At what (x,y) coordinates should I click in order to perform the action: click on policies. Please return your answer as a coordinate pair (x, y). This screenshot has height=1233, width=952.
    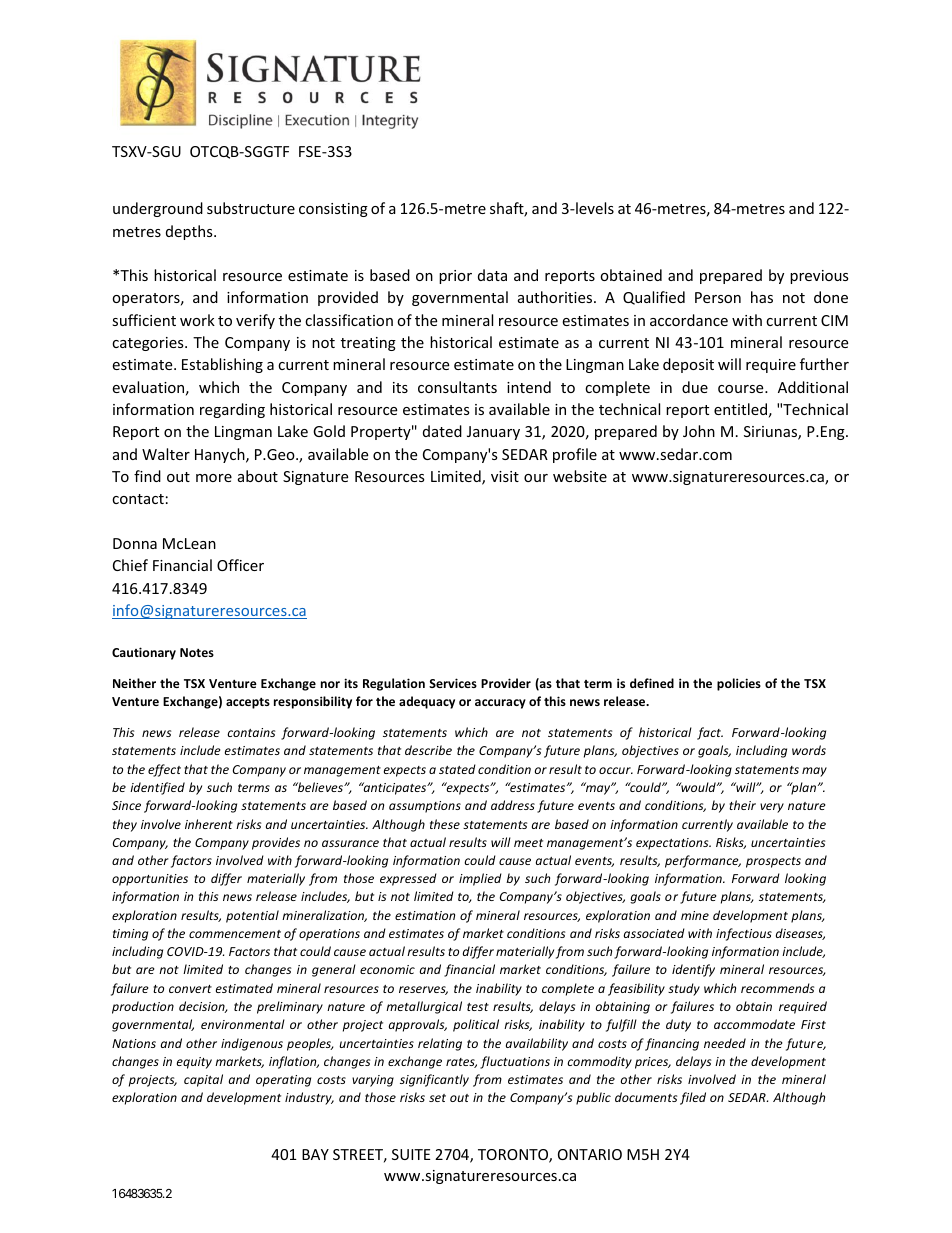
    Looking at the image, I should click on (739, 684).
